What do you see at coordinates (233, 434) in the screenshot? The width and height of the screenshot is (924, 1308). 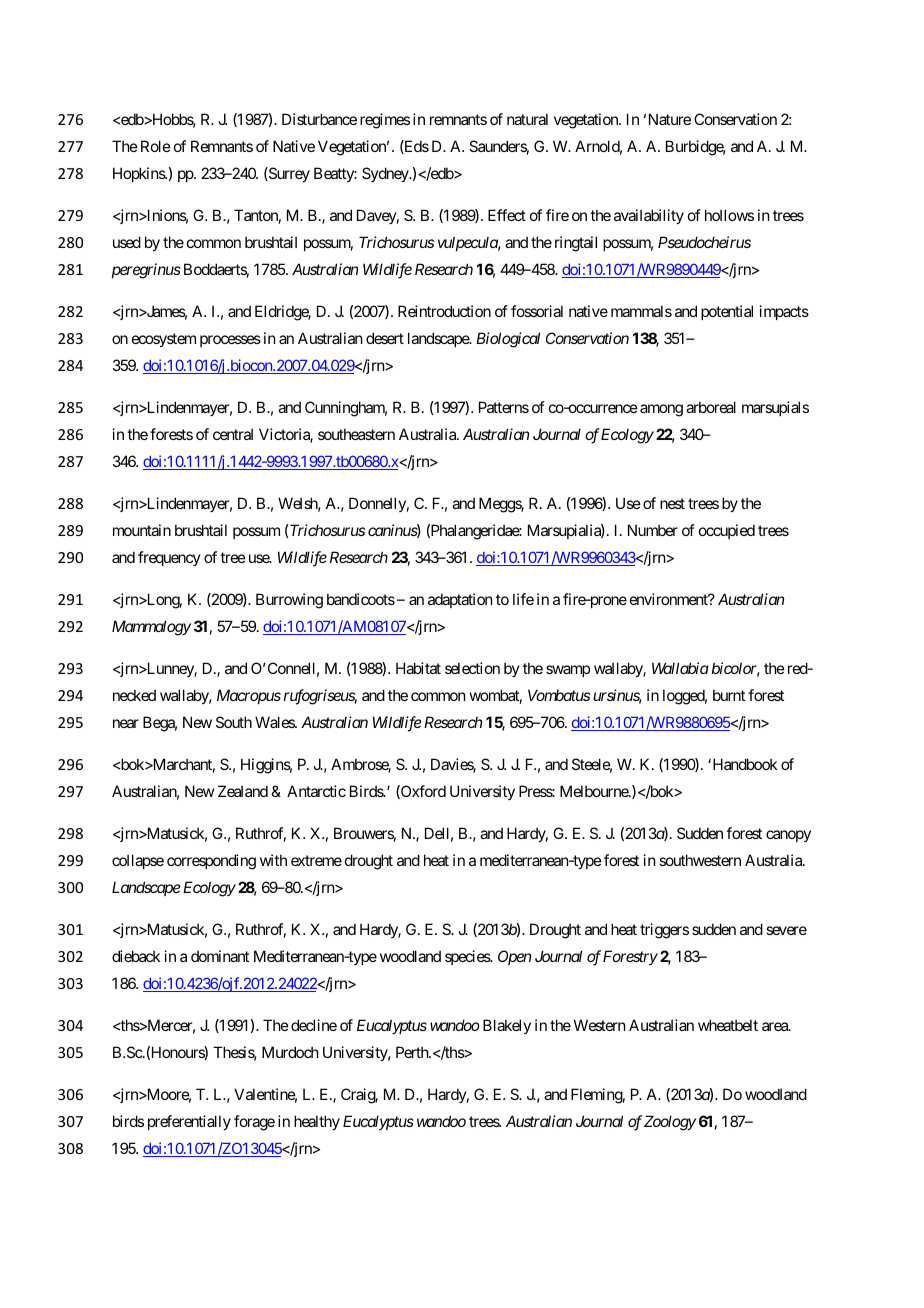 I see `central` at bounding box center [233, 434].
